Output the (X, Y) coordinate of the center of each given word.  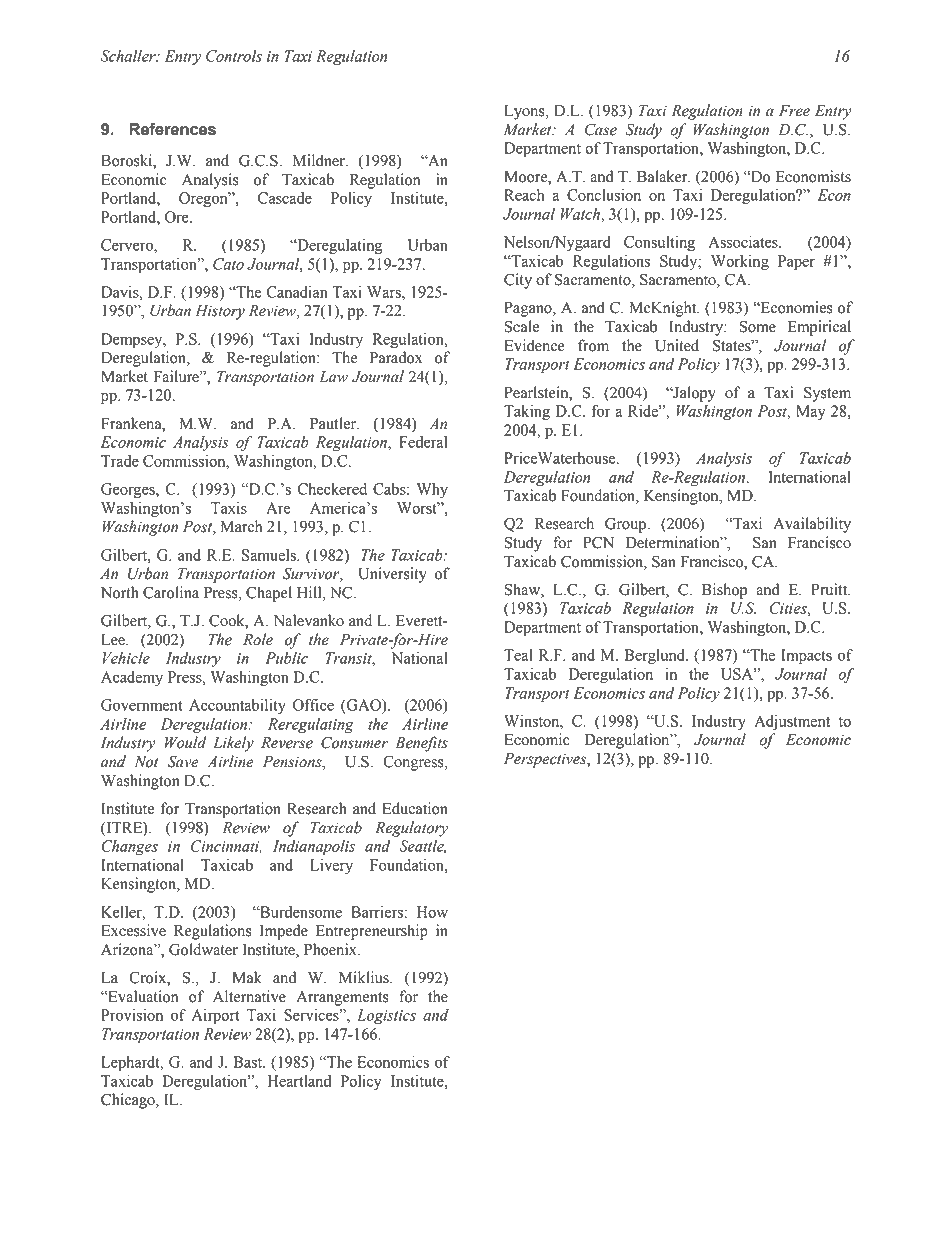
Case (601, 129)
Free (794, 111)
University (392, 575)
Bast (249, 1062)
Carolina (171, 592)
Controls (234, 56)
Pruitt (830, 589)
